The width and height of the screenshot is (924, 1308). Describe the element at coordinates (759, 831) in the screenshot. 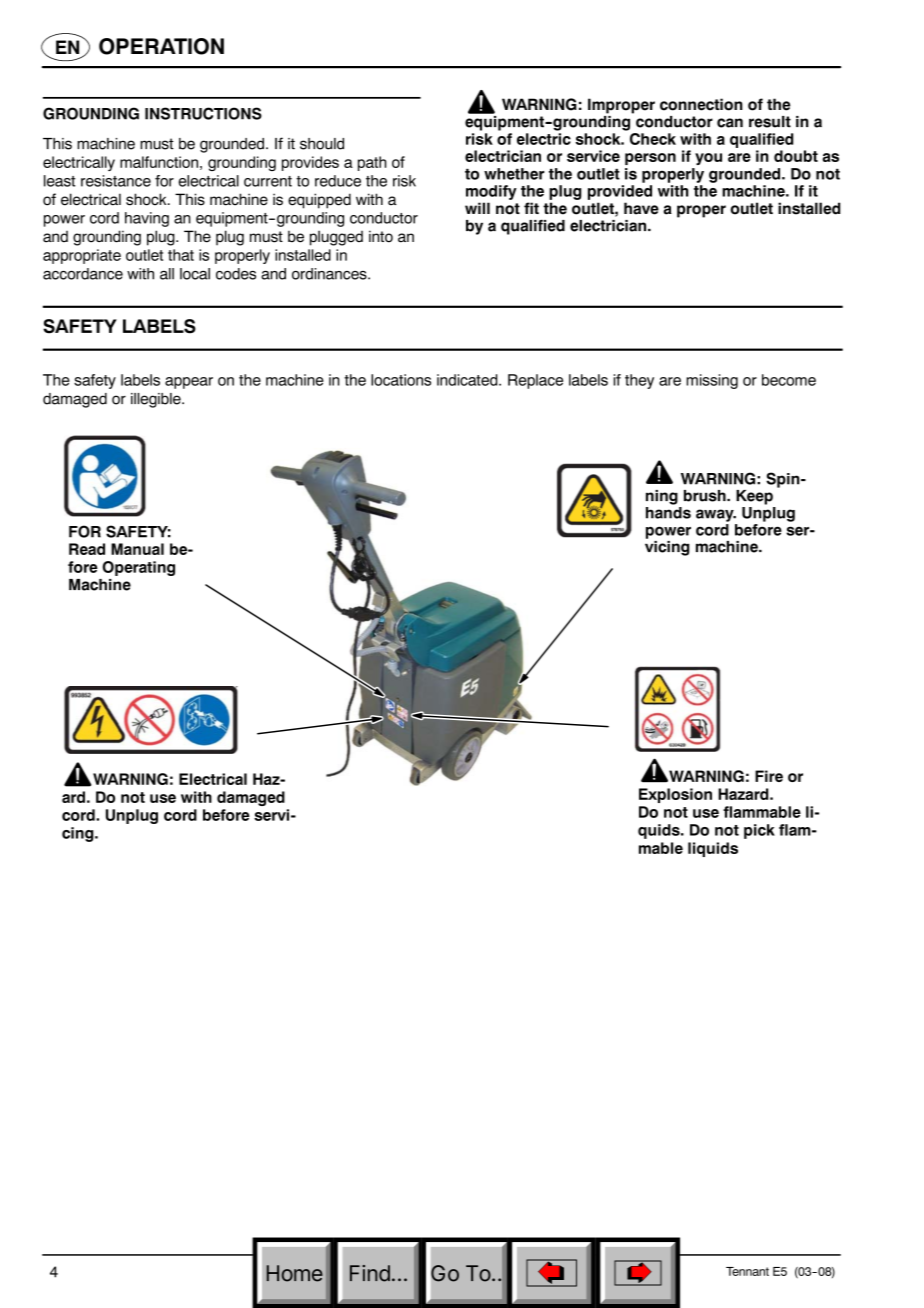

I see `pick` at that location.
